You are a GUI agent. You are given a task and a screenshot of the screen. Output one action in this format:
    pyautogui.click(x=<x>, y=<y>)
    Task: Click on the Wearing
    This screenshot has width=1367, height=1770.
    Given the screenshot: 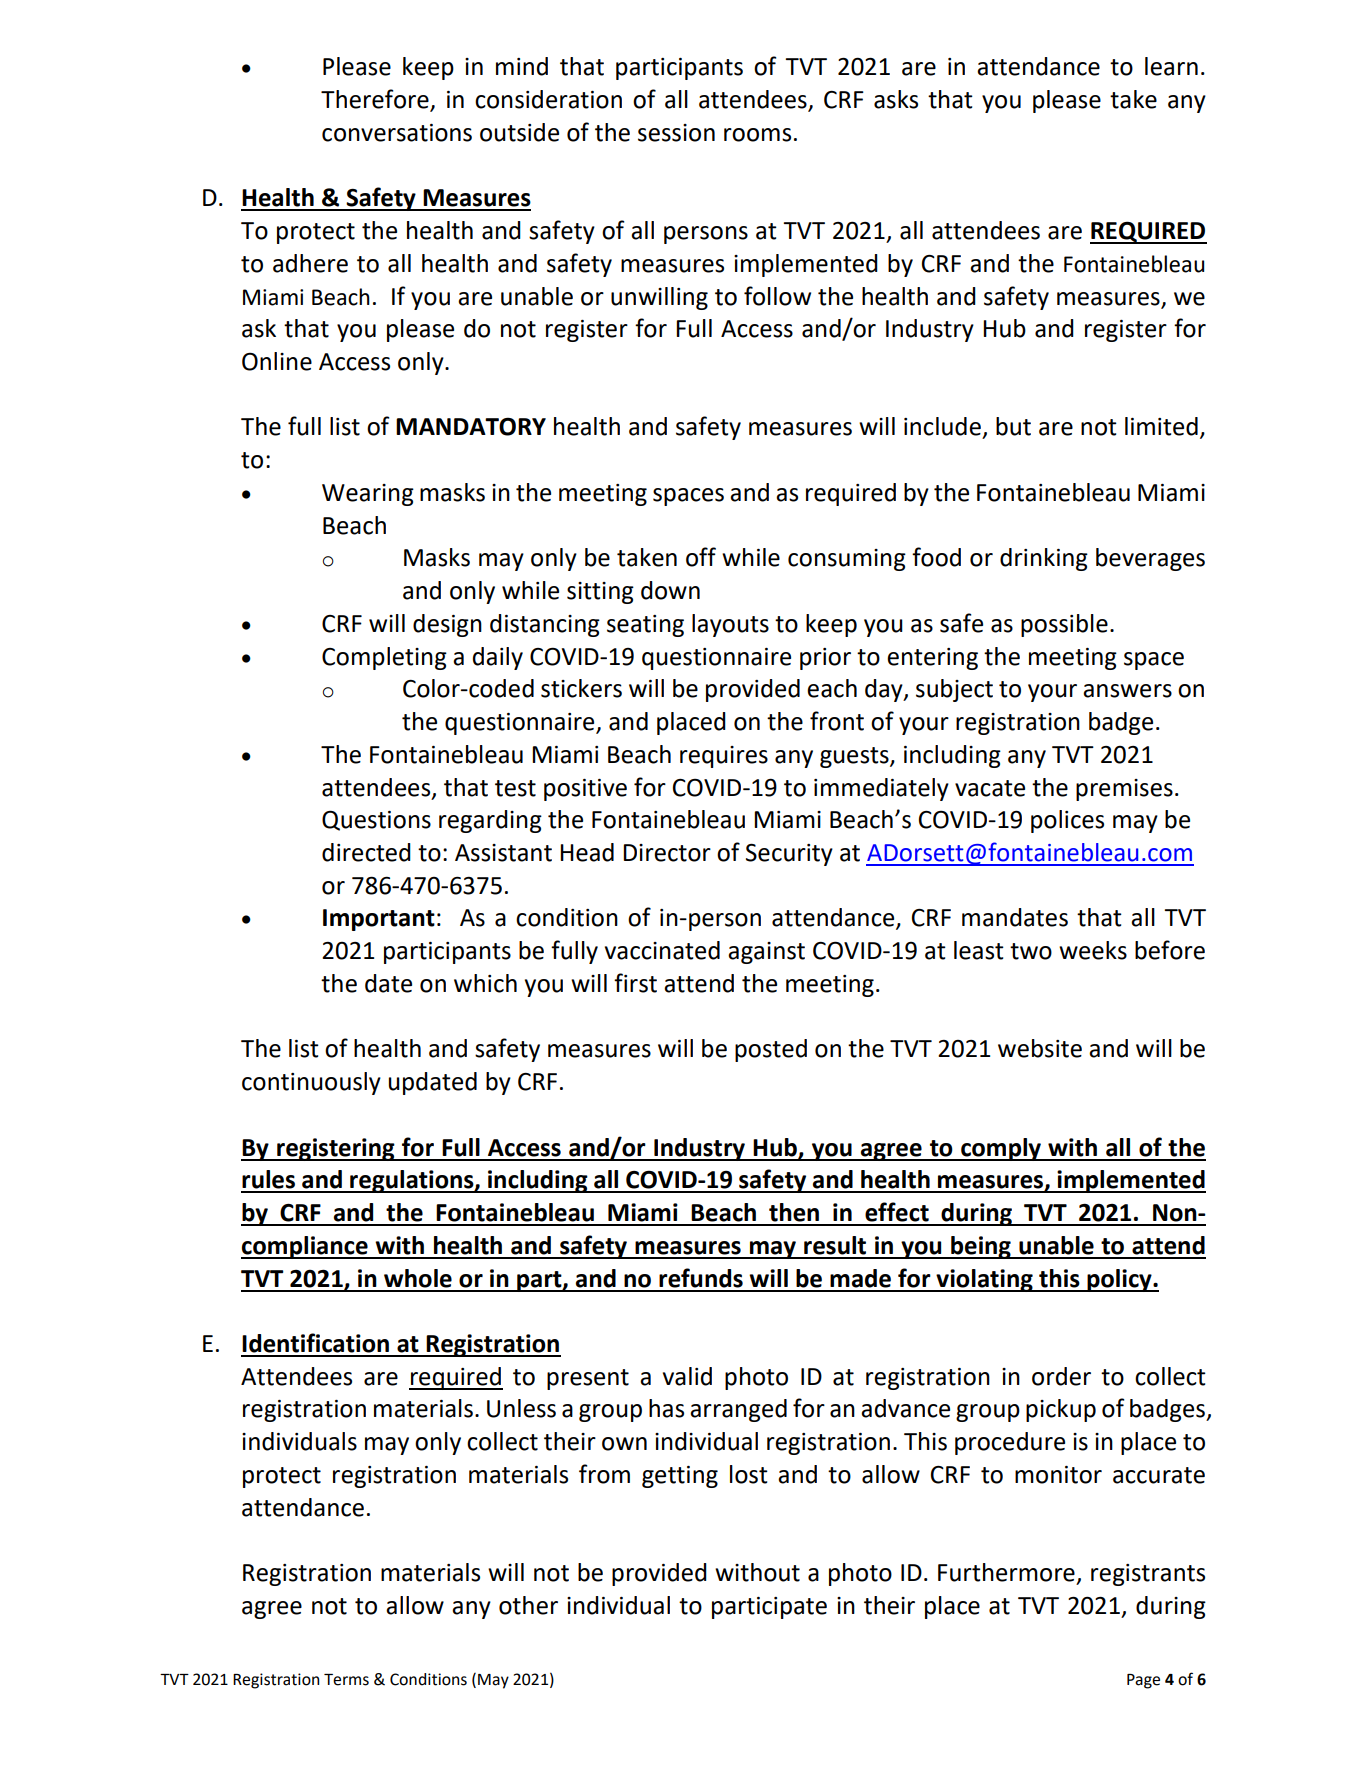 What is the action you would take?
    pyautogui.click(x=368, y=495)
